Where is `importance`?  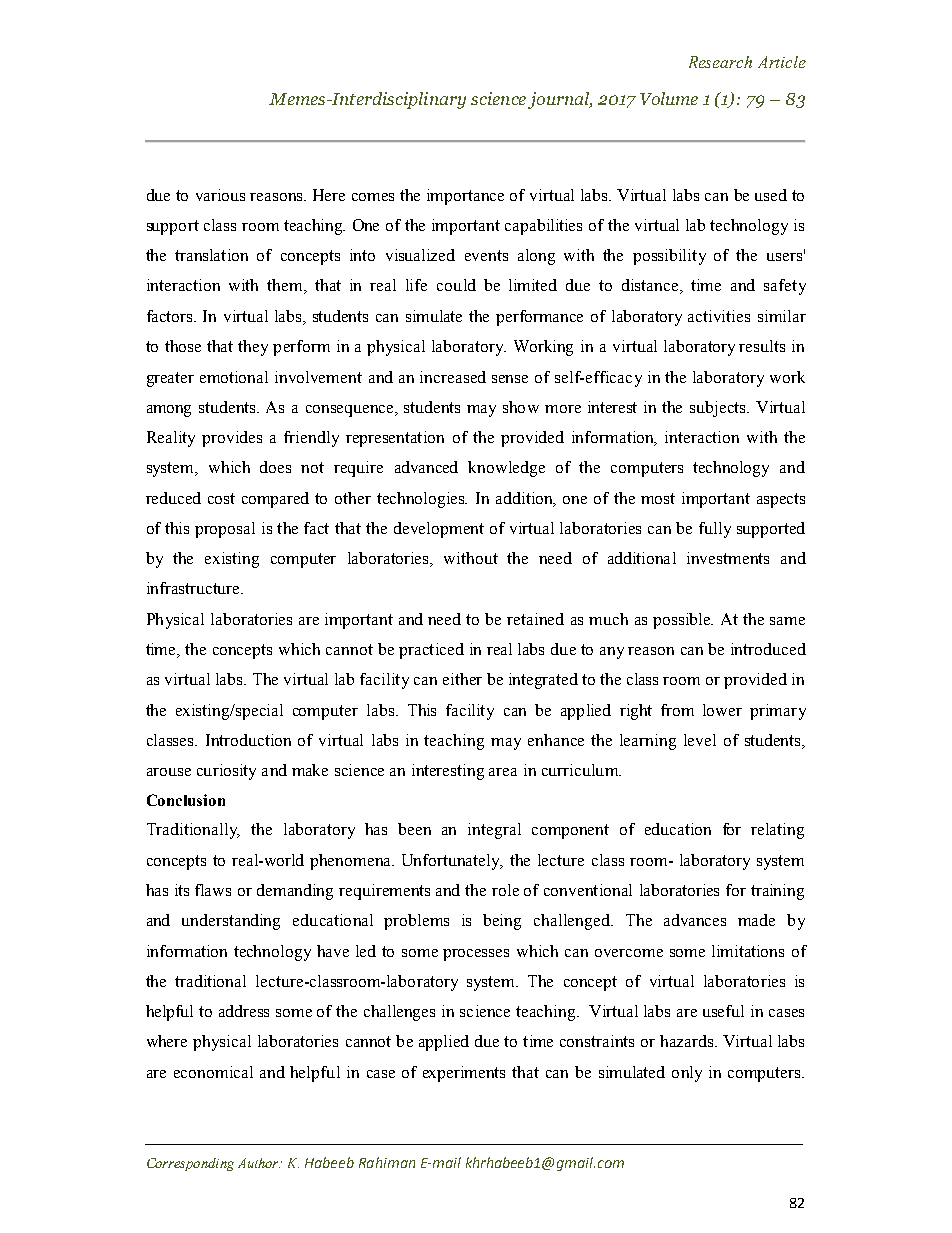 importance is located at coordinates (465, 197).
